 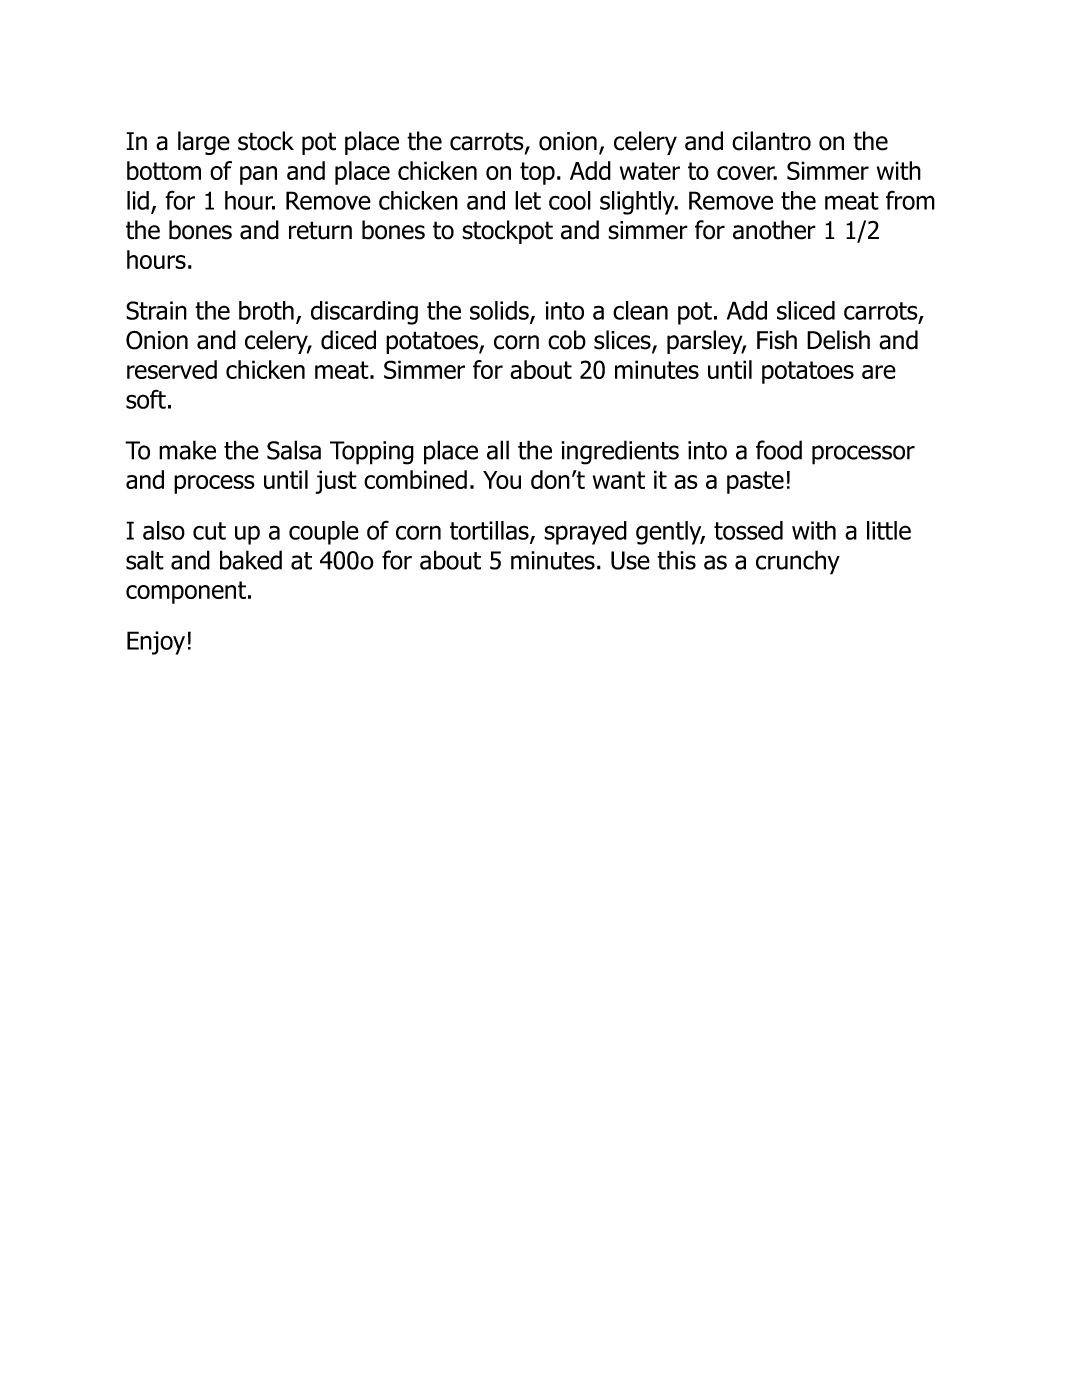 What do you see at coordinates (490, 531) in the screenshot?
I see `tortillas` at bounding box center [490, 531].
